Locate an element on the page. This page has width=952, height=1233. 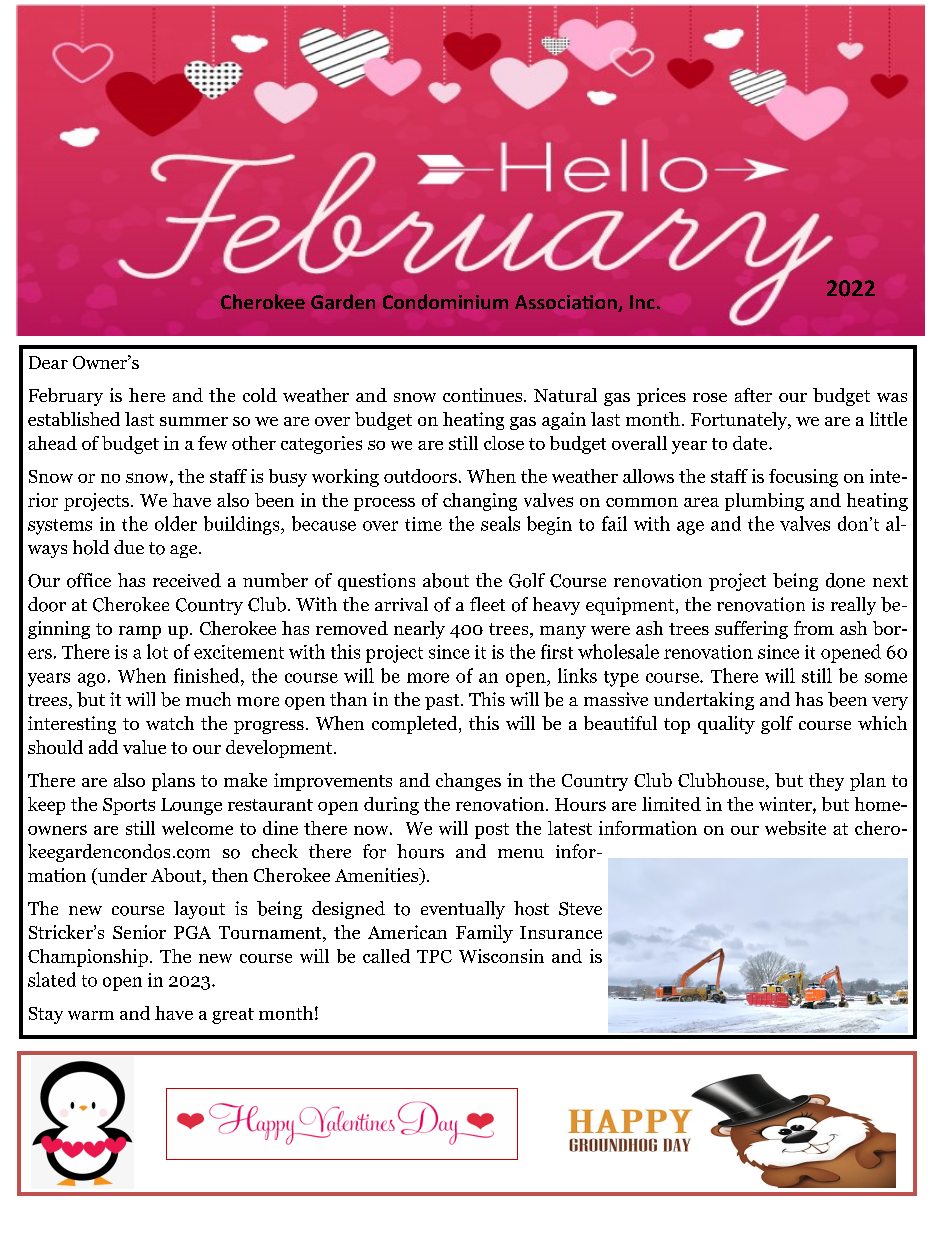
Association is located at coordinates (567, 303).
